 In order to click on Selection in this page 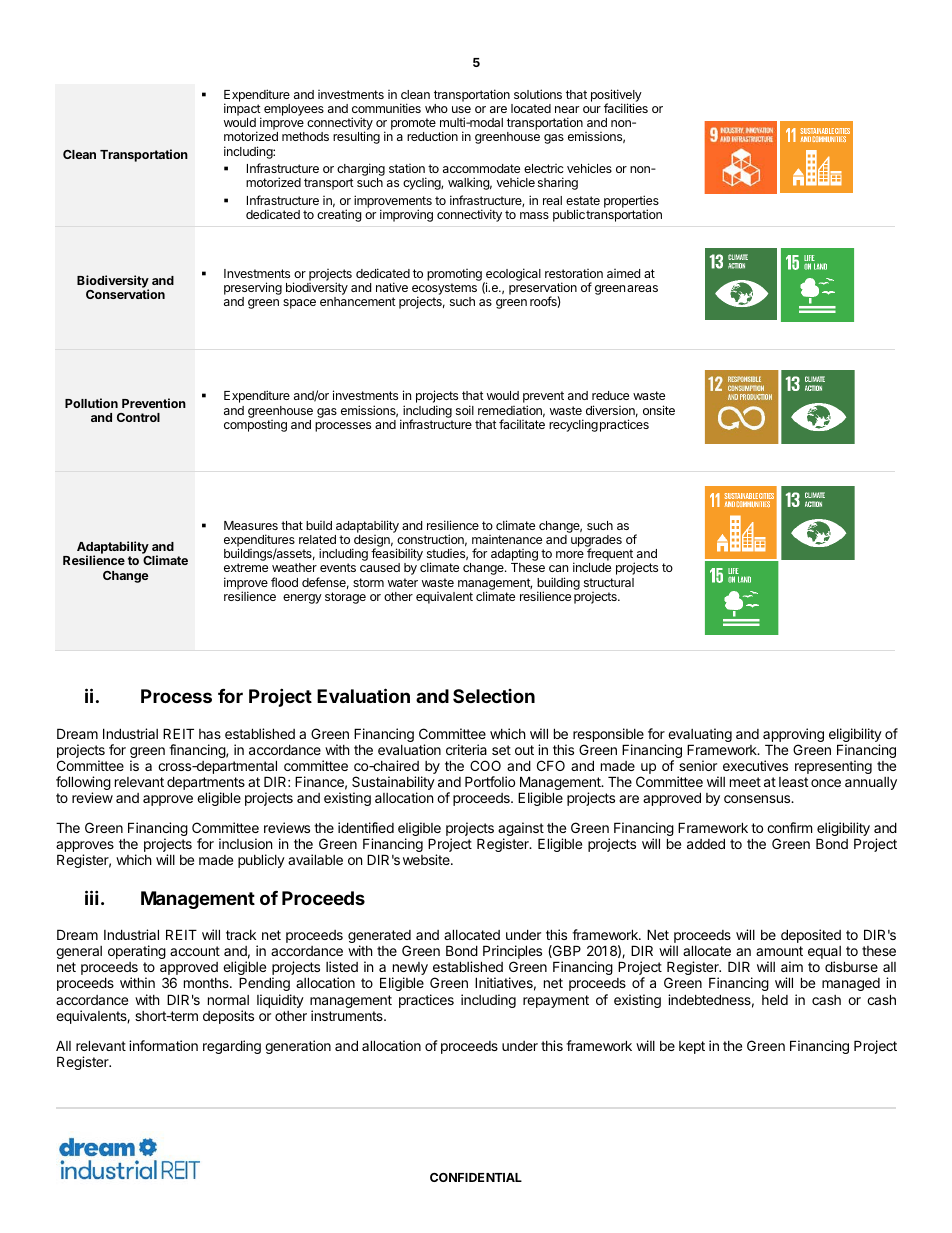, I will do `click(494, 696)`.
